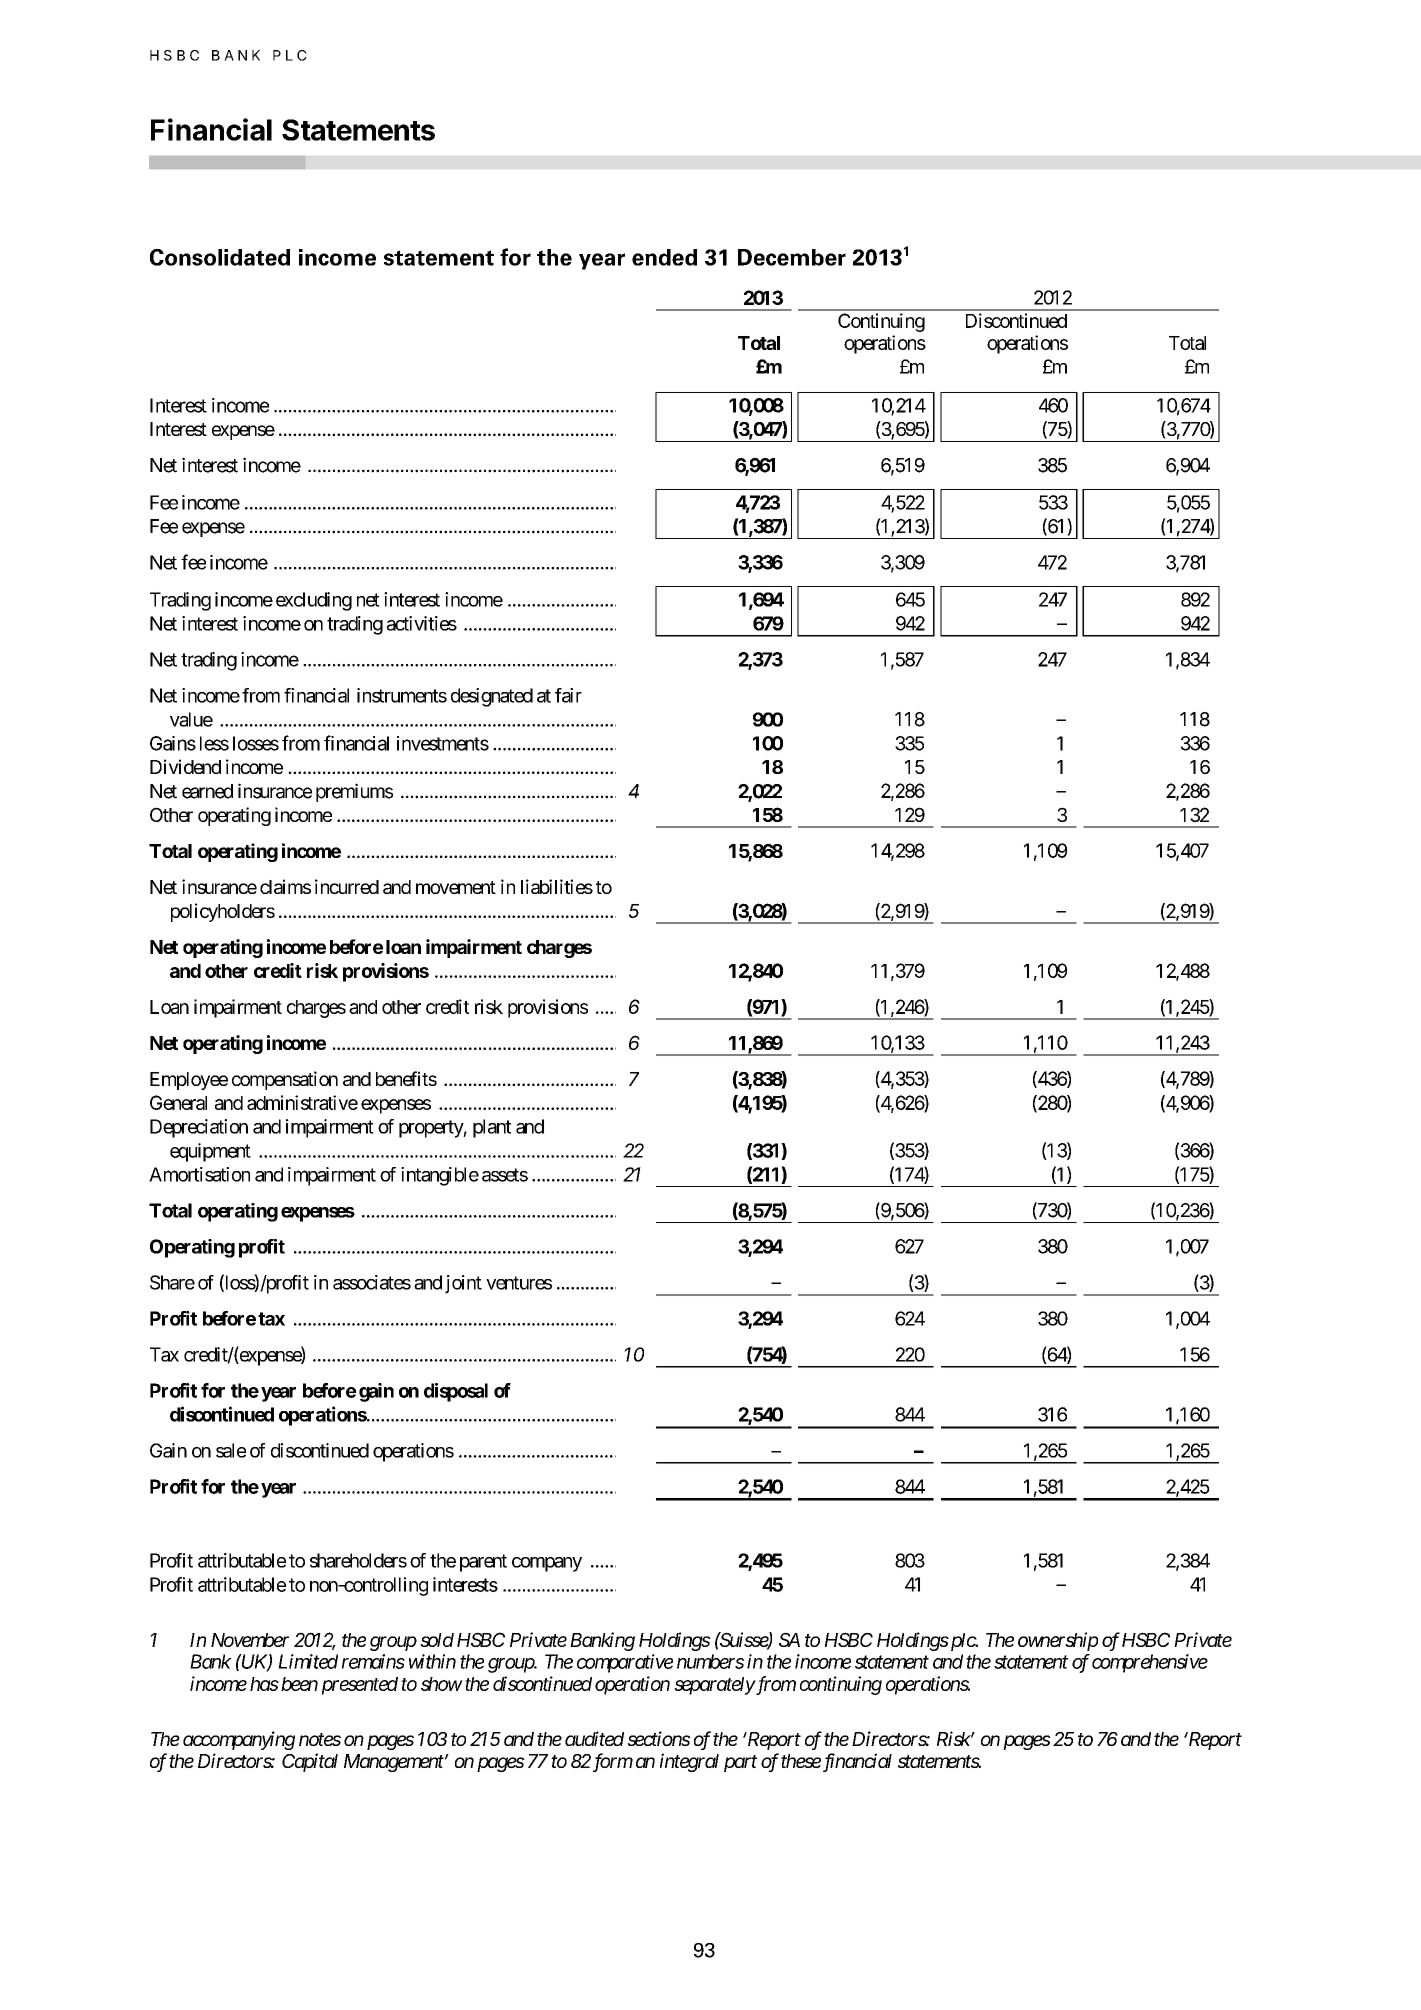 The height and width of the document is (2010, 1421). Describe the element at coordinates (299, 1684) in the document. I see `been` at that location.
